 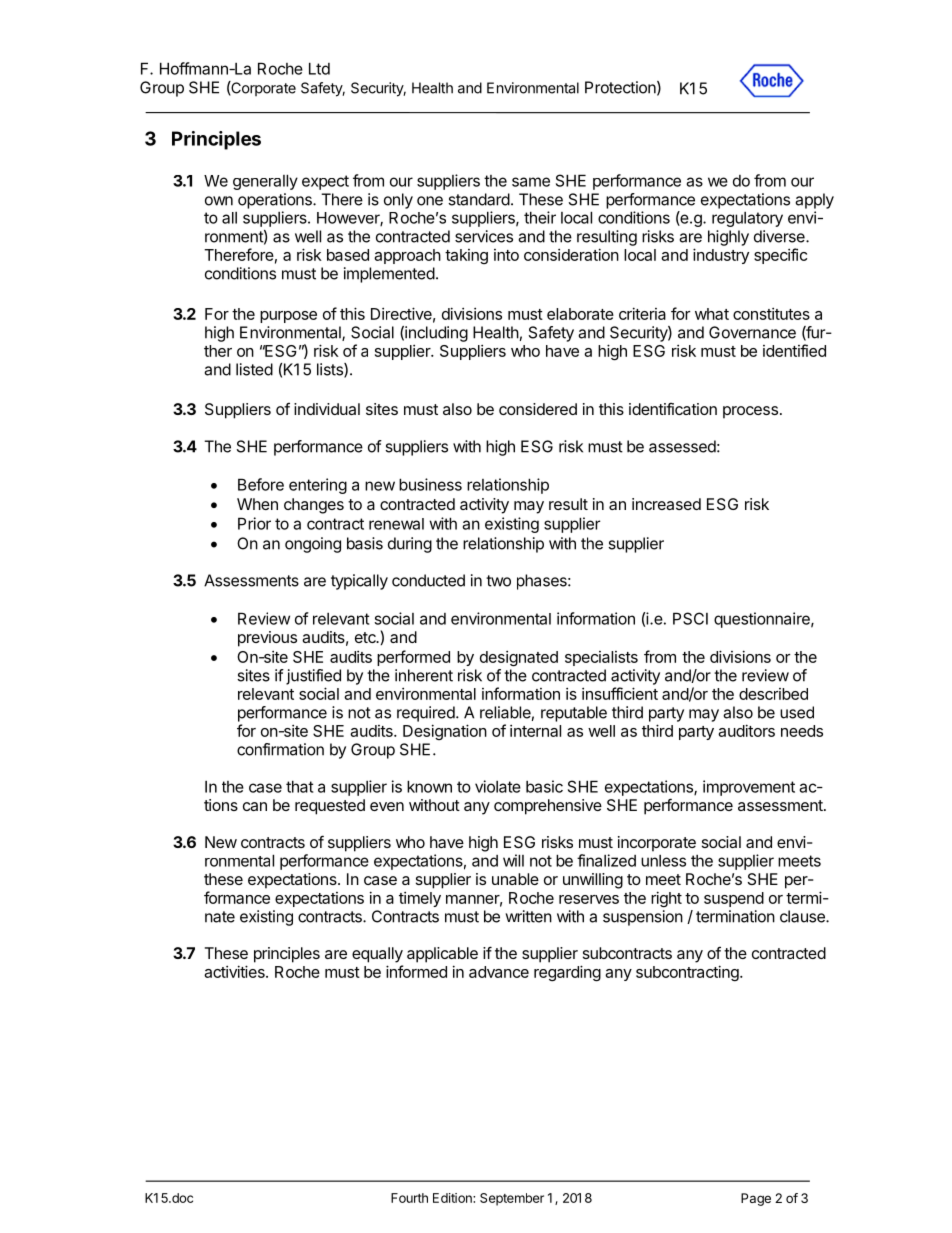 What do you see at coordinates (319, 68) in the screenshot?
I see `Ltd` at bounding box center [319, 68].
